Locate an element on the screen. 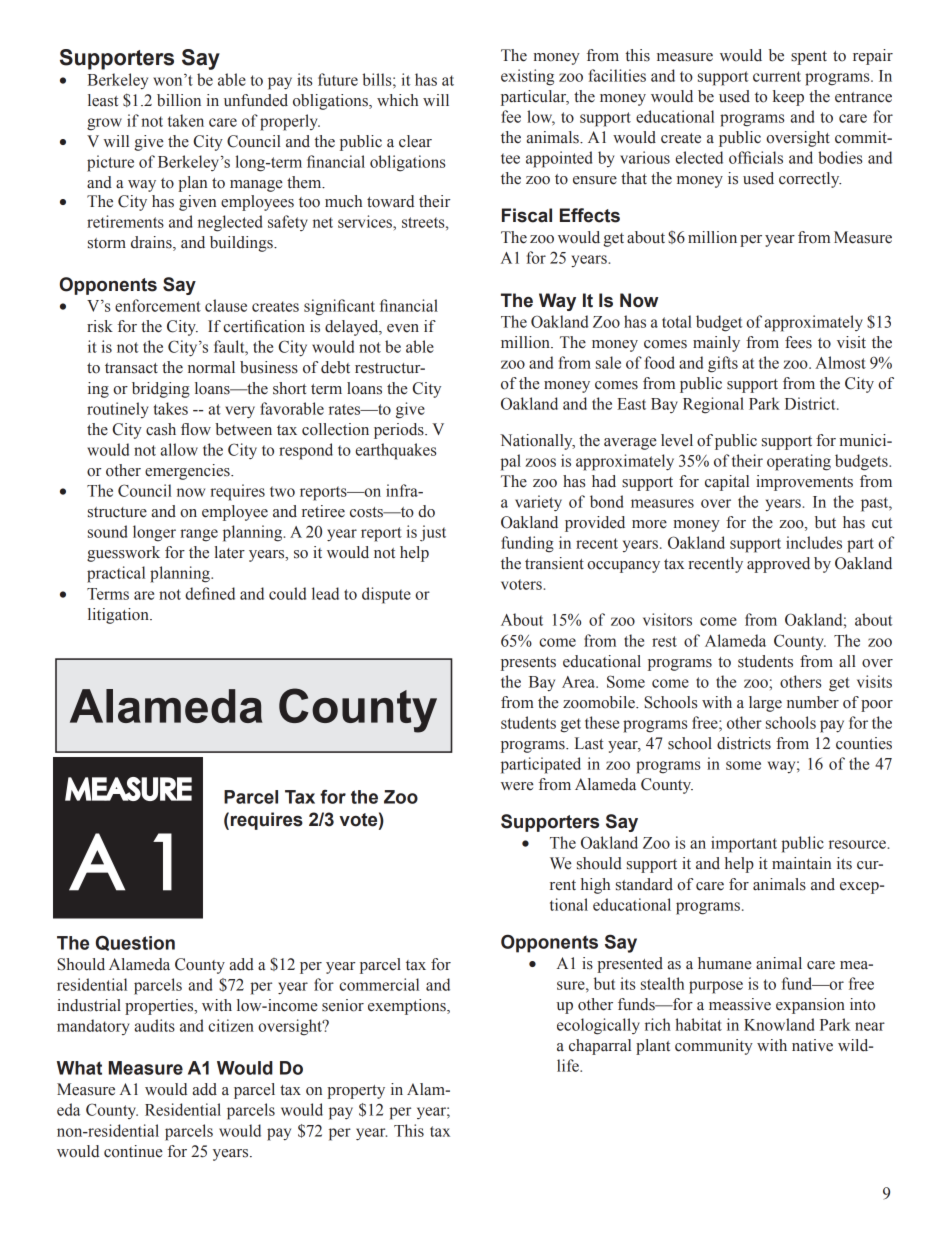 This screenshot has height=1233, width=952. counties is located at coordinates (864, 743).
